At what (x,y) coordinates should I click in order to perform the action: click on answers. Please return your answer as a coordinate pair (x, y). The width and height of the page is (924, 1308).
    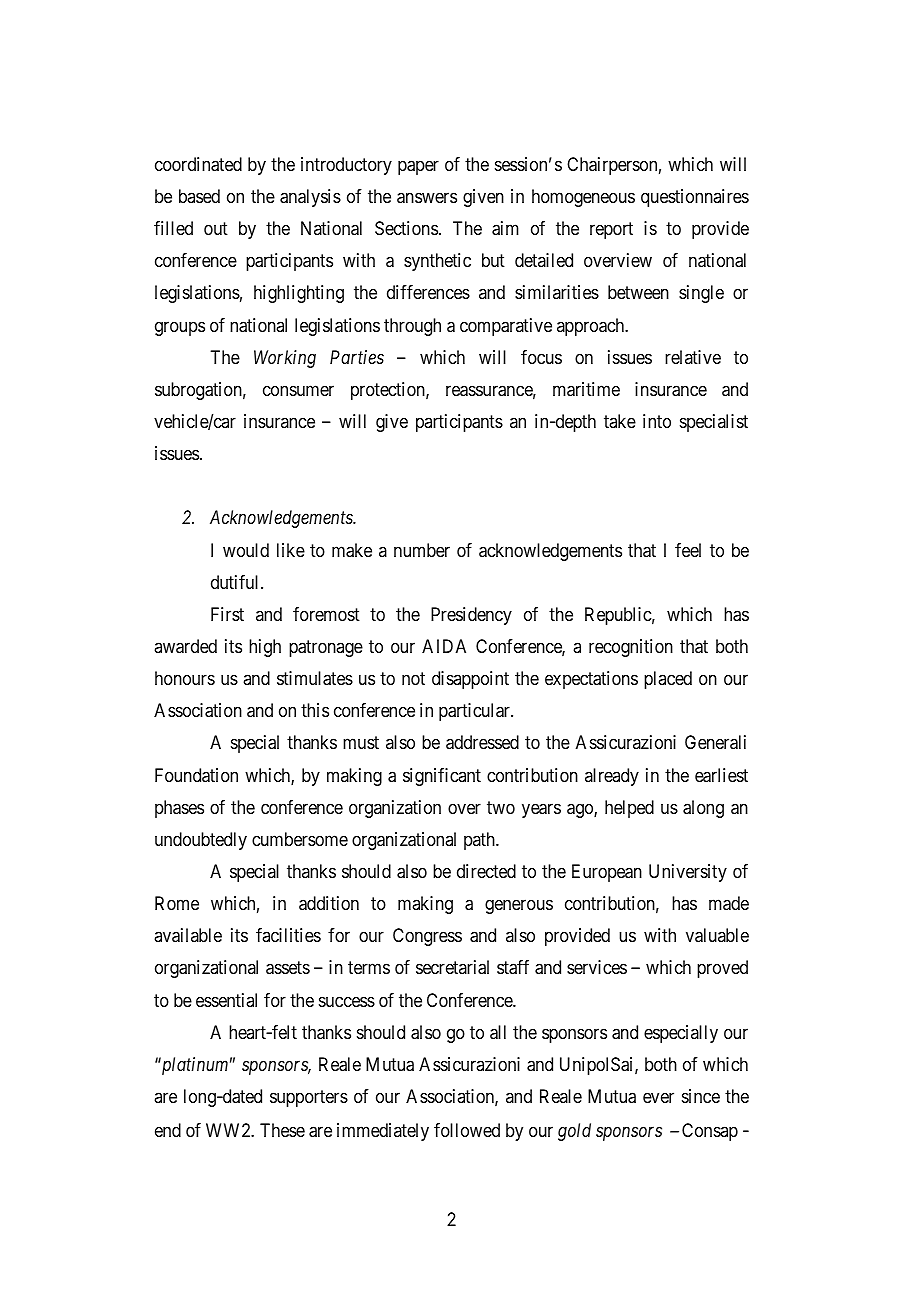
    Looking at the image, I should click on (427, 198).
